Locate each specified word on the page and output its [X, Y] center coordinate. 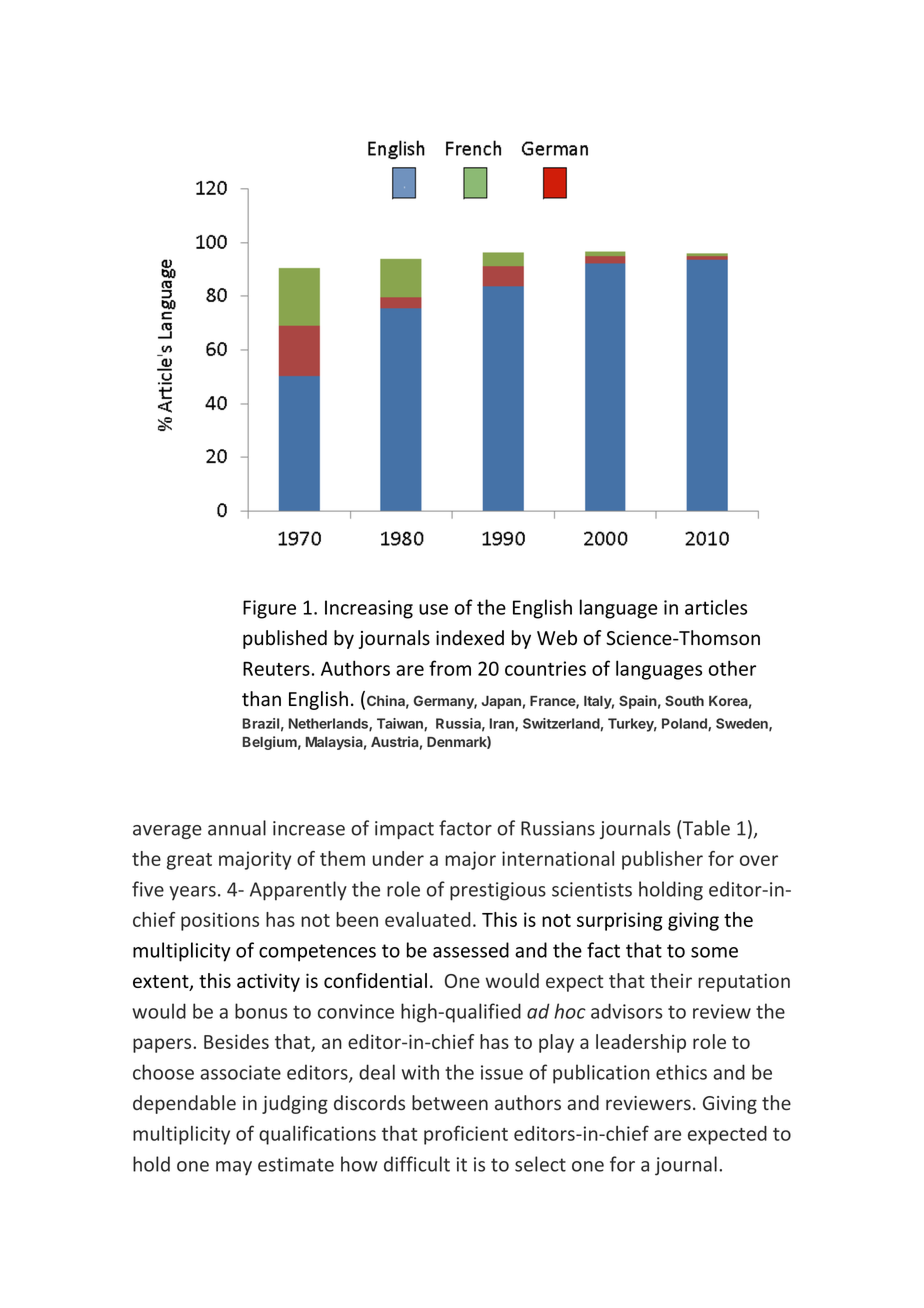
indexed [470, 638]
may [234, 1168]
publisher [662, 860]
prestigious [498, 891]
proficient [466, 1135]
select [540, 1164]
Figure [269, 609]
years [192, 893]
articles [716, 607]
